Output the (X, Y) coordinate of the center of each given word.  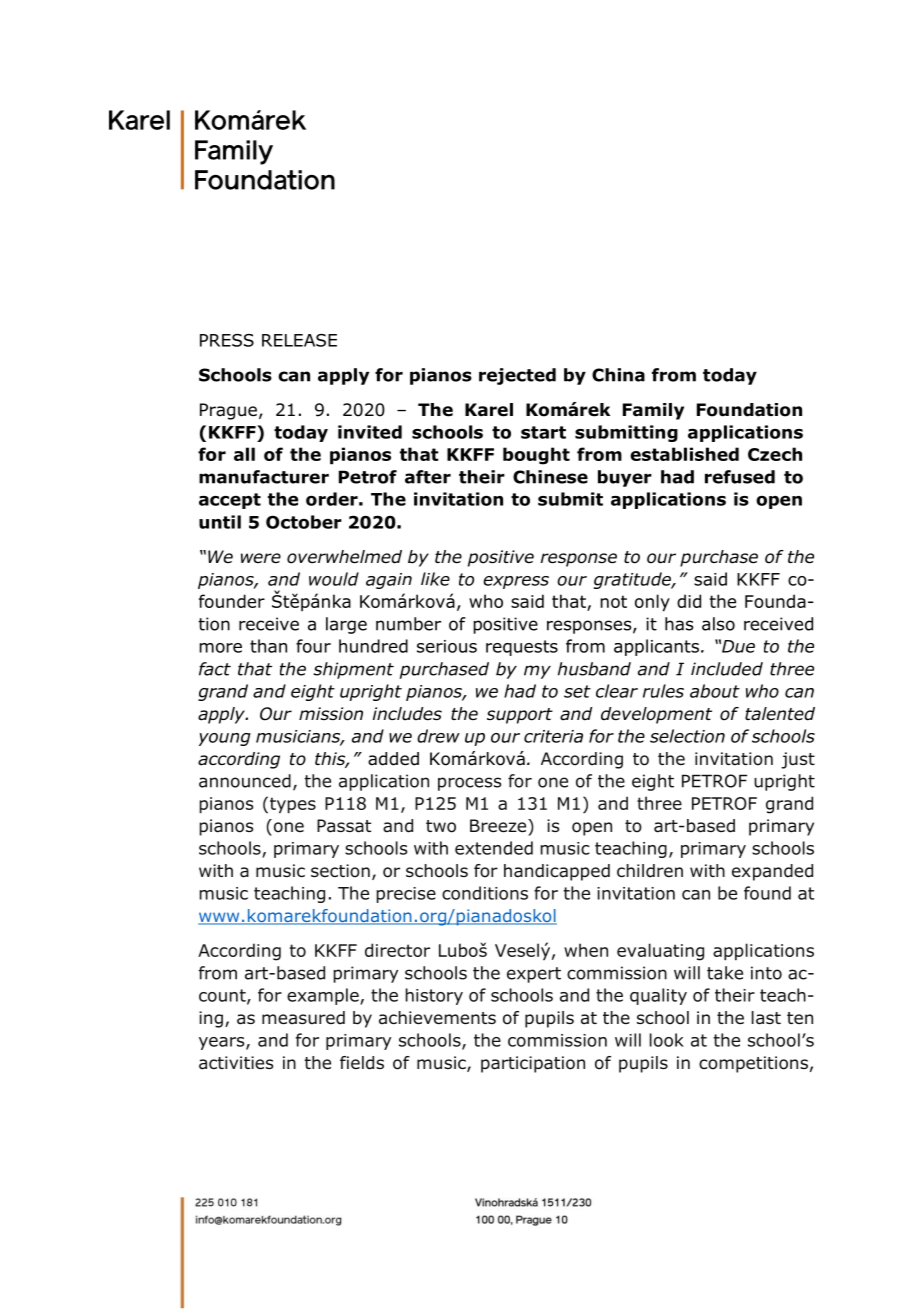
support (520, 716)
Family (653, 411)
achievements (437, 1018)
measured (303, 1018)
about (715, 691)
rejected (517, 376)
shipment (353, 670)
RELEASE (299, 340)
